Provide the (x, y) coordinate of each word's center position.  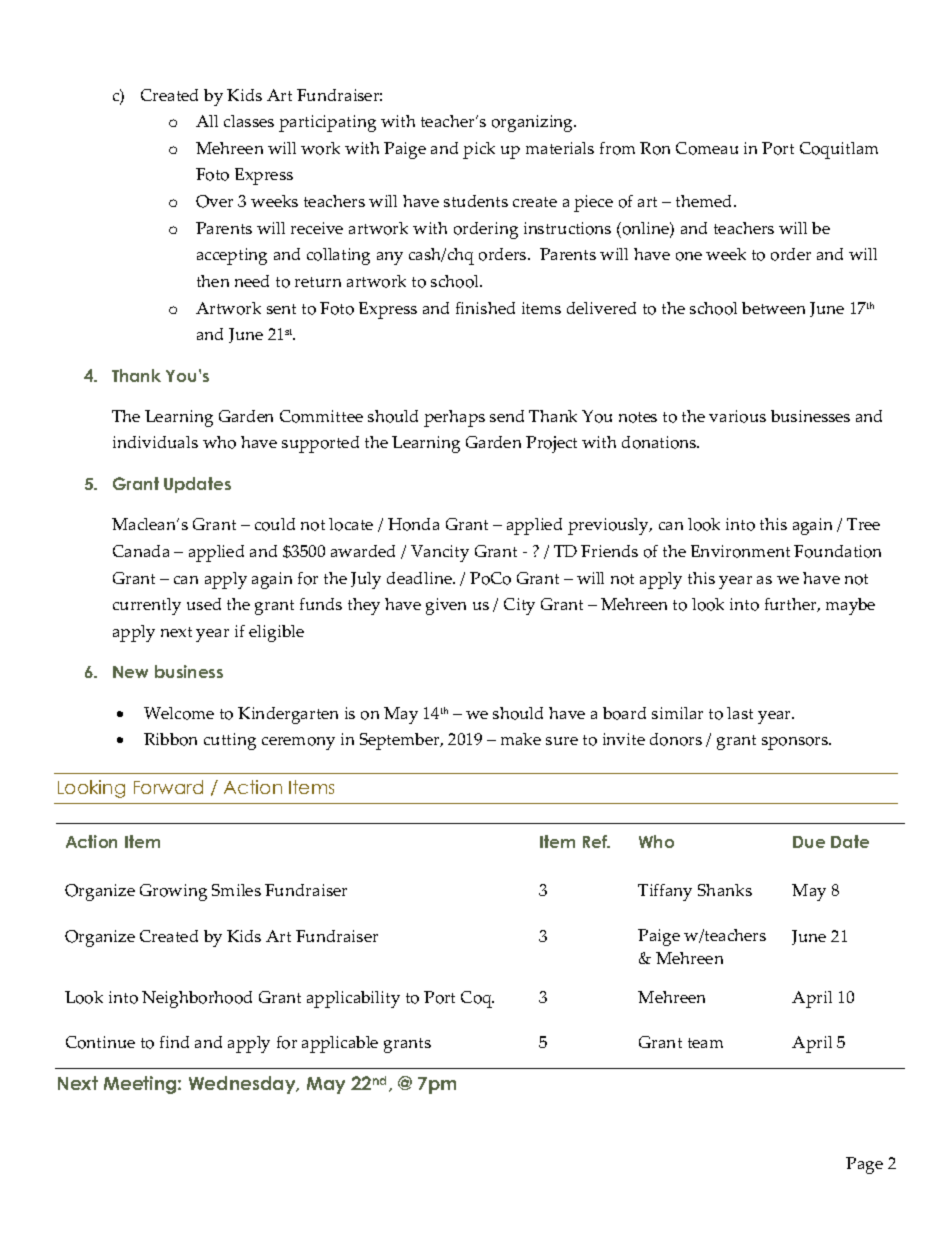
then (213, 281)
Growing (173, 892)
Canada (141, 551)
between (773, 308)
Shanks (725, 890)
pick (479, 150)
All (207, 121)
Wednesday (243, 1085)
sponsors (796, 743)
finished (485, 308)
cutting (230, 741)
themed (705, 201)
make (521, 739)
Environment (740, 551)
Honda (413, 524)
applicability (353, 999)
